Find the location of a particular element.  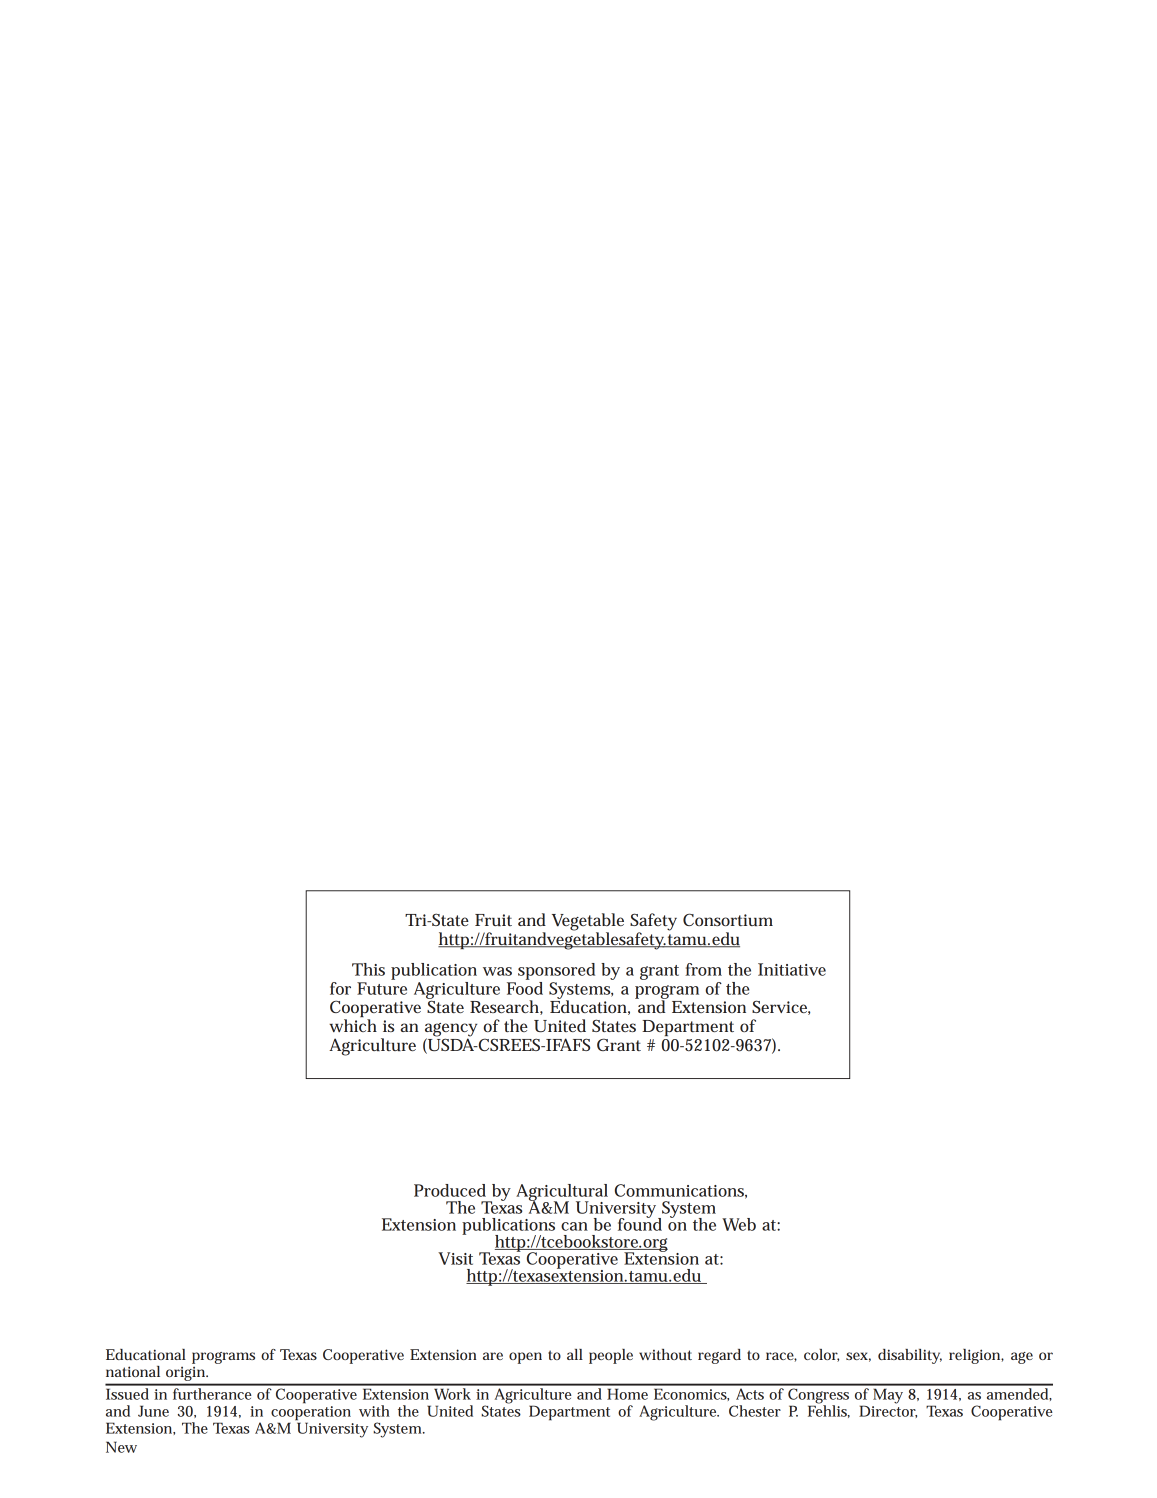

Web is located at coordinates (739, 1224).
